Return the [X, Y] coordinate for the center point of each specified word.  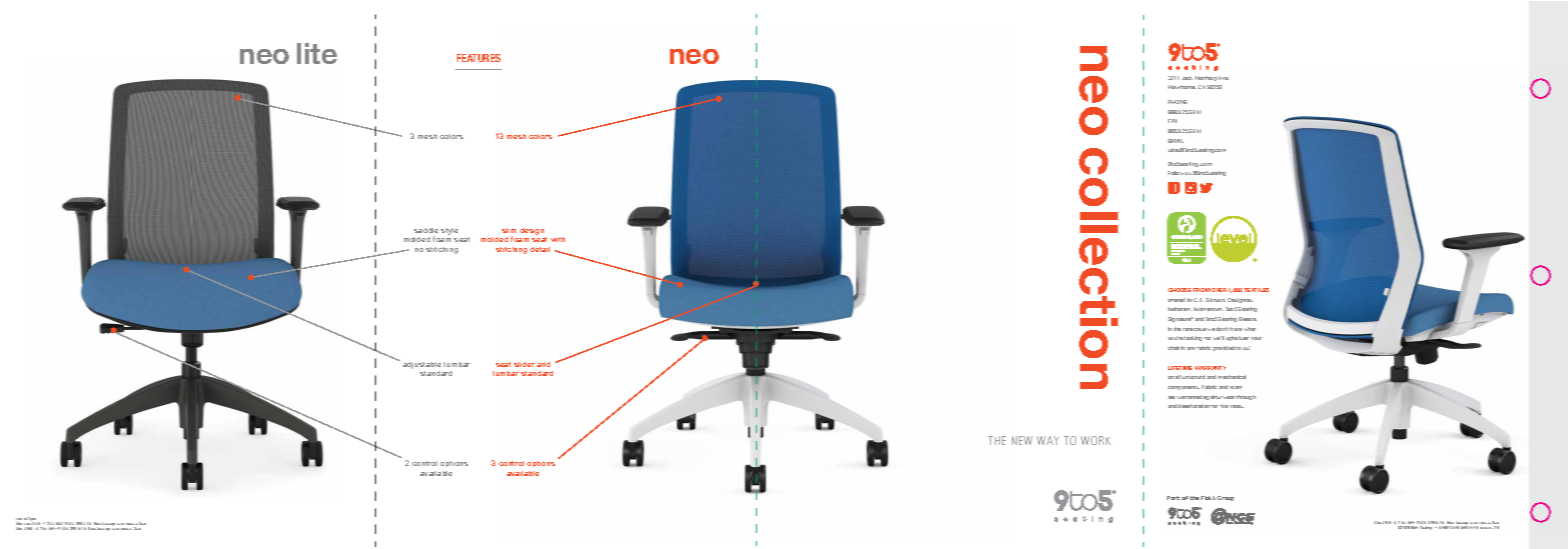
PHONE [1177, 102]
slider [524, 364]
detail [540, 249]
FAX [1172, 121]
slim [509, 230]
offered [1176, 300]
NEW [1022, 440]
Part [1173, 498]
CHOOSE [1179, 290]
